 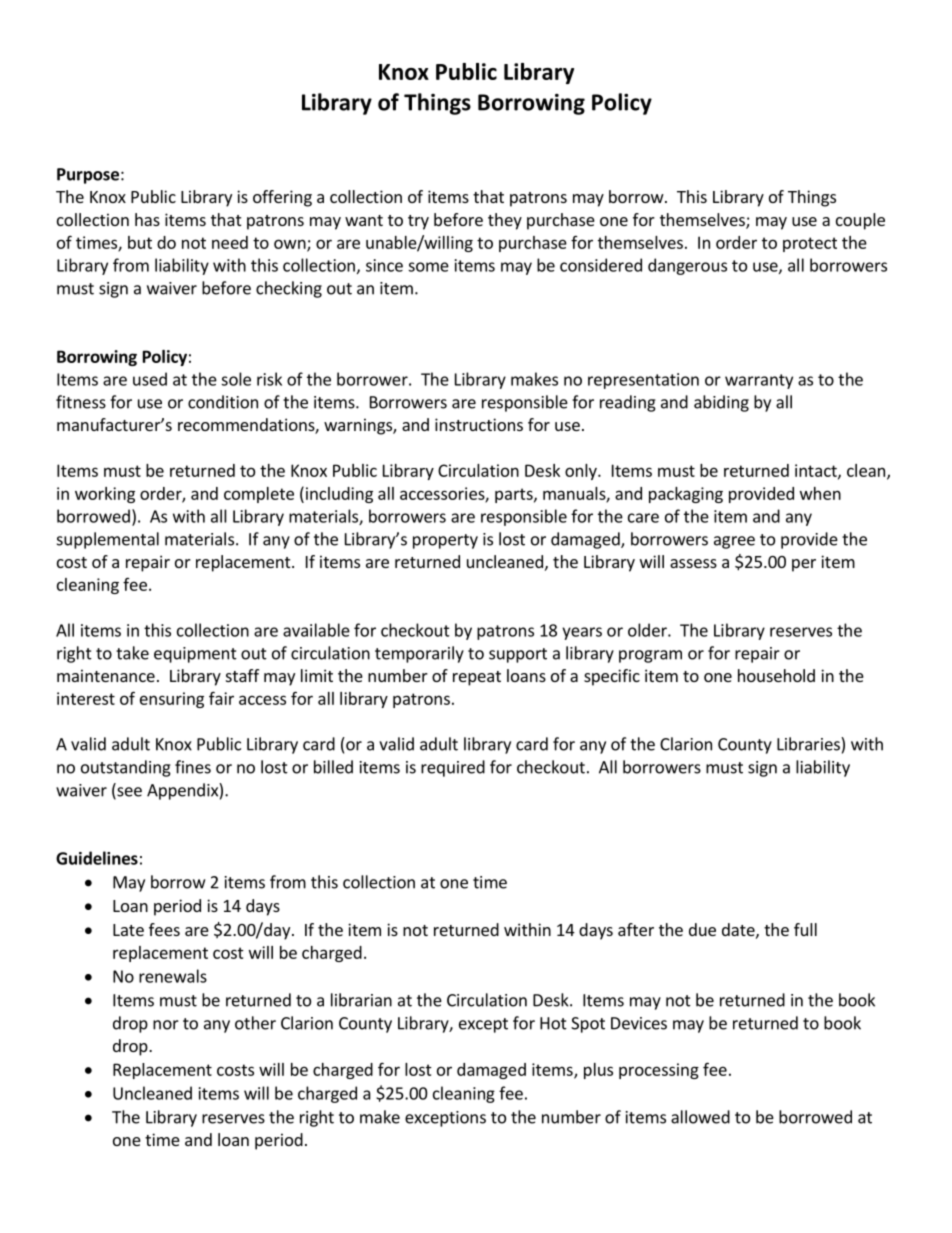 I want to click on but, so click(x=140, y=242).
